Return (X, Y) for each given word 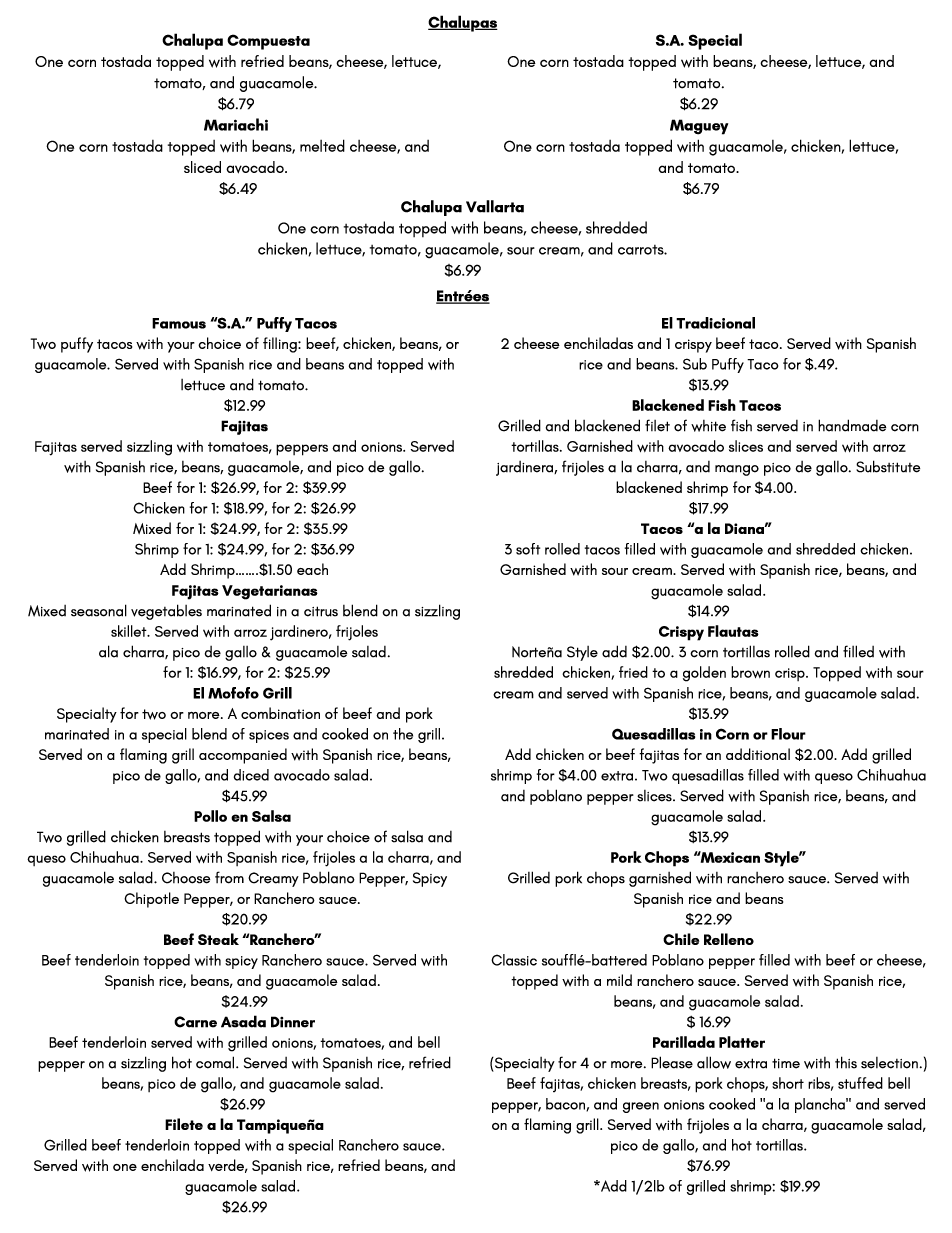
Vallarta (495, 206)
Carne (195, 1022)
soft (528, 549)
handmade (852, 425)
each (312, 569)
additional (758, 754)
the (403, 734)
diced (251, 775)
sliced (202, 167)
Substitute (888, 466)
